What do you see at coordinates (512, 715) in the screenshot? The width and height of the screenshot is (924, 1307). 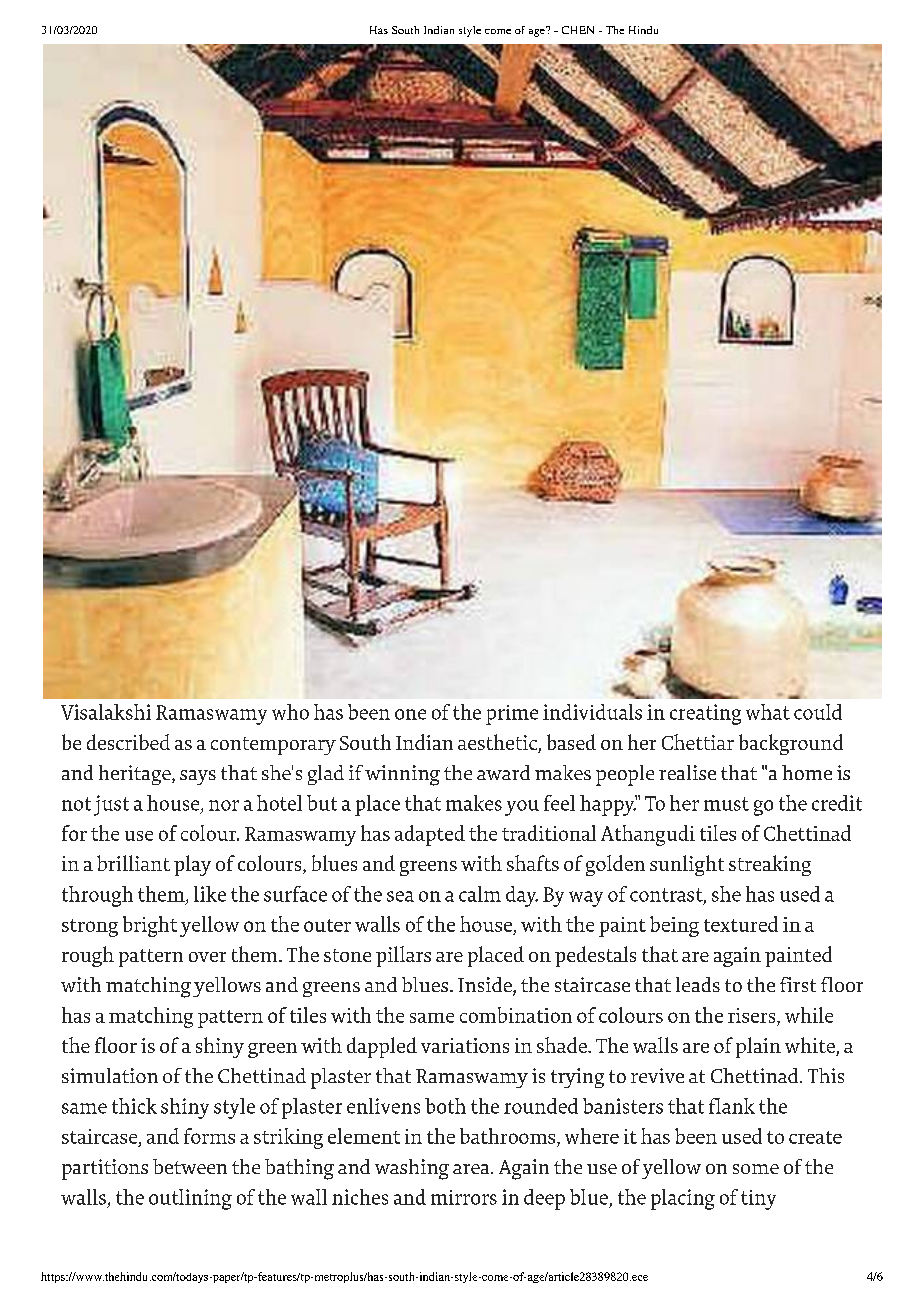 I see `prime` at bounding box center [512, 715].
